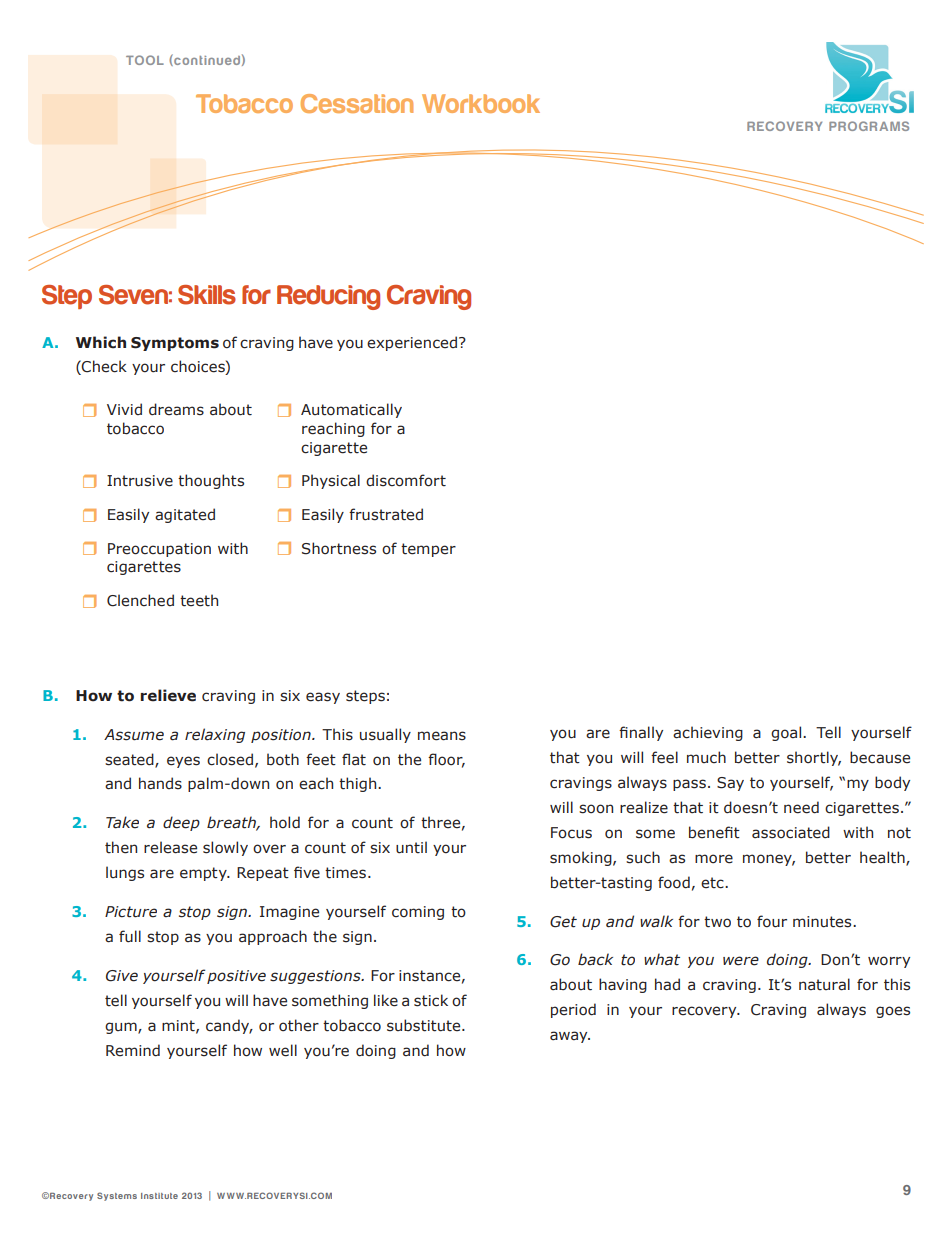  What do you see at coordinates (413, 343) in the screenshot?
I see `experienced` at bounding box center [413, 343].
